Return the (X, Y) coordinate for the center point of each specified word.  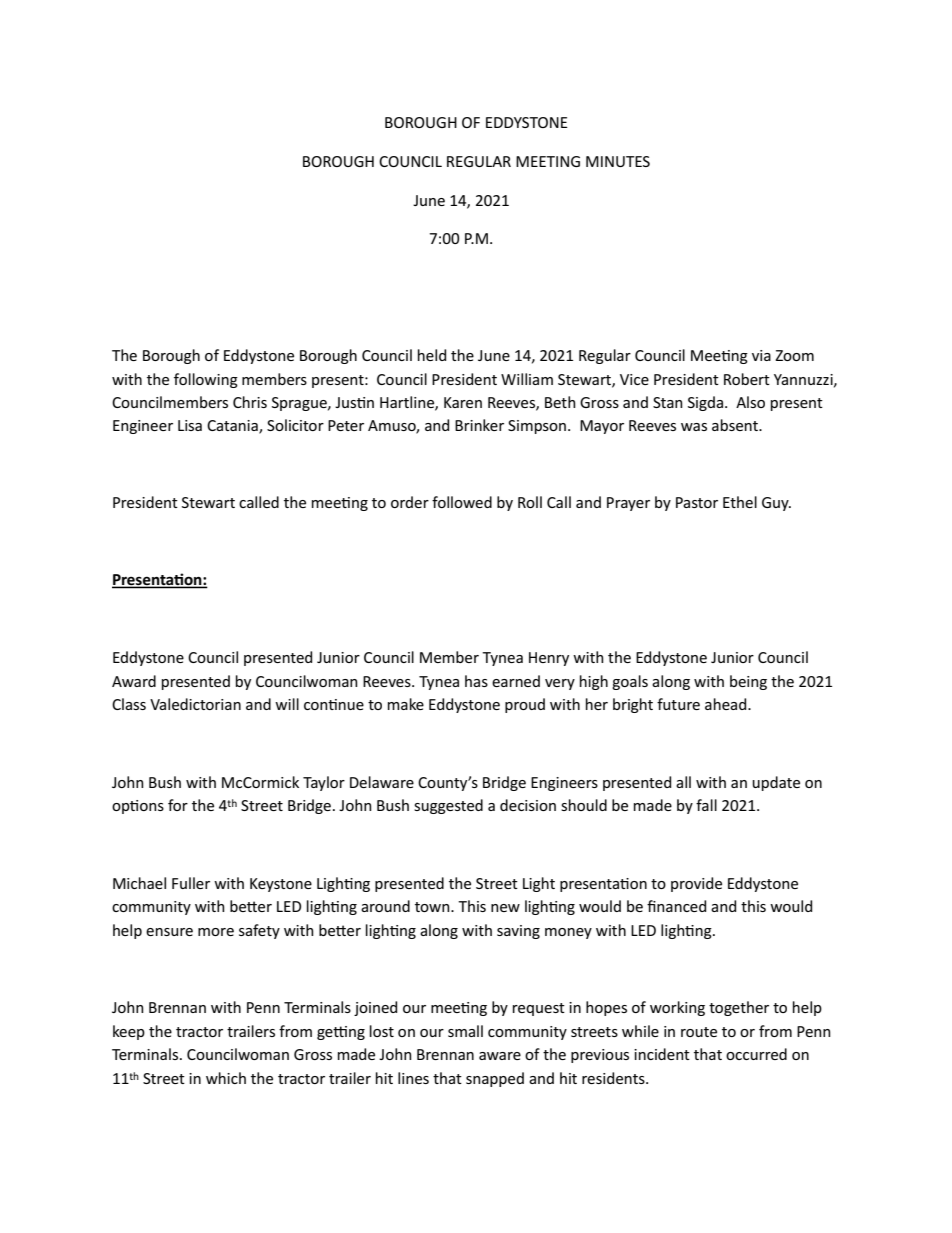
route (699, 1032)
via (761, 355)
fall (706, 805)
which (226, 1078)
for (178, 805)
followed (462, 502)
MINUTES (618, 161)
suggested (448, 806)
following (206, 380)
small (465, 1031)
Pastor (697, 502)
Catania (233, 427)
